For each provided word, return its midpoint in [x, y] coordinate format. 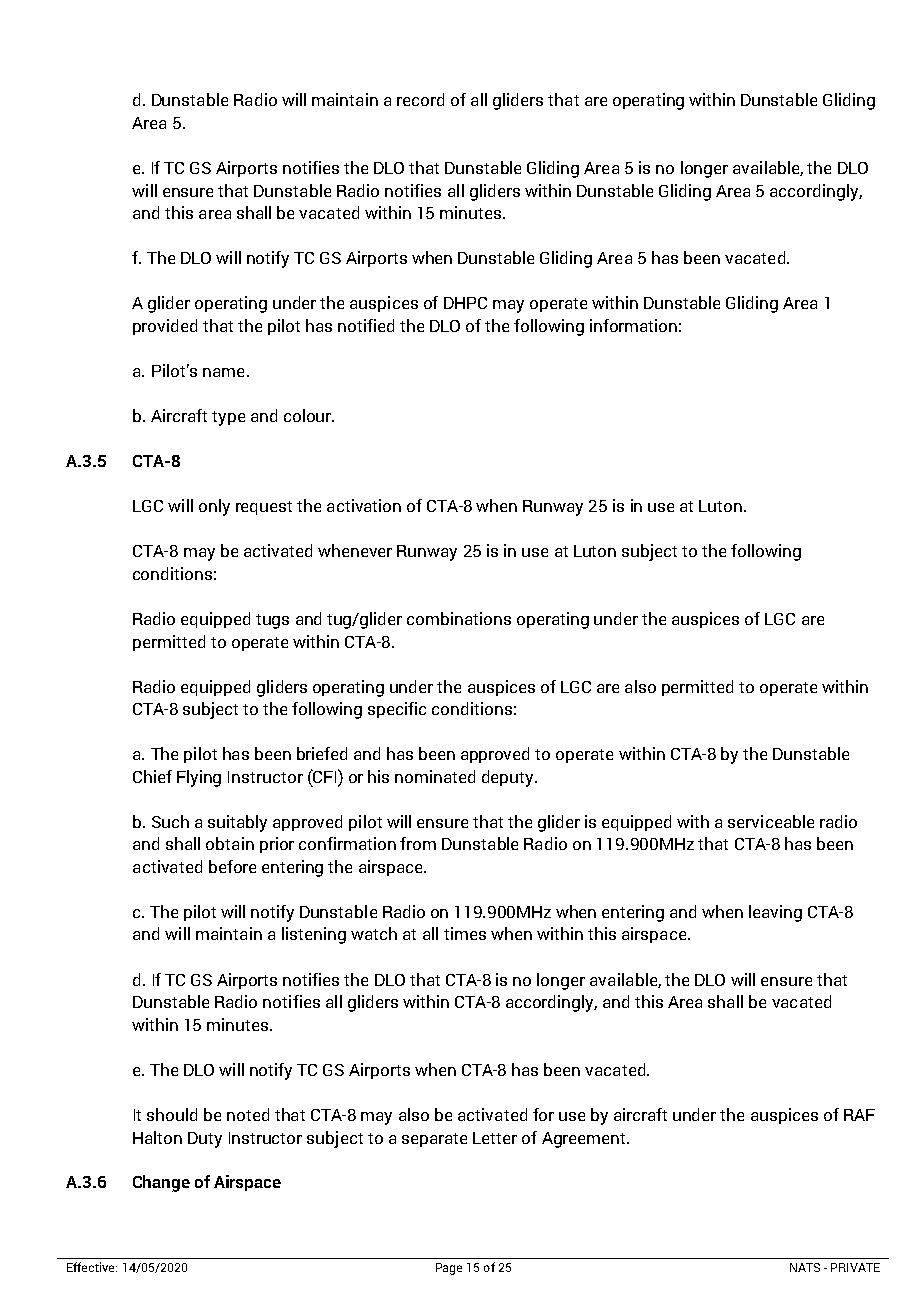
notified [366, 325]
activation [364, 505]
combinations [459, 618]
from [418, 843]
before [232, 866]
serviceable [771, 821]
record [420, 99]
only [214, 507]
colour [308, 415]
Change [161, 1183]
